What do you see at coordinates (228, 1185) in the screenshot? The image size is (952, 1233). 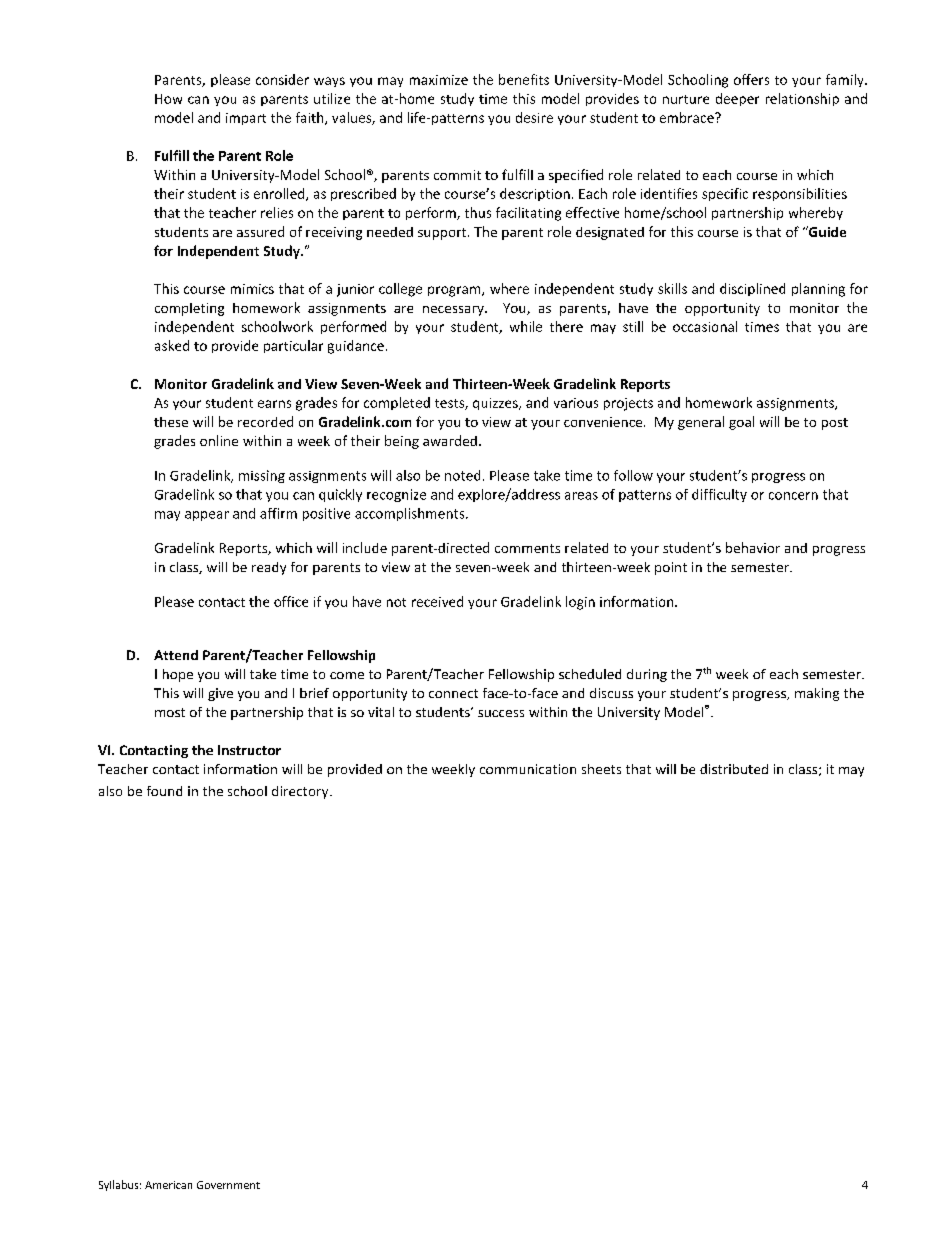 I see `Government` at bounding box center [228, 1185].
